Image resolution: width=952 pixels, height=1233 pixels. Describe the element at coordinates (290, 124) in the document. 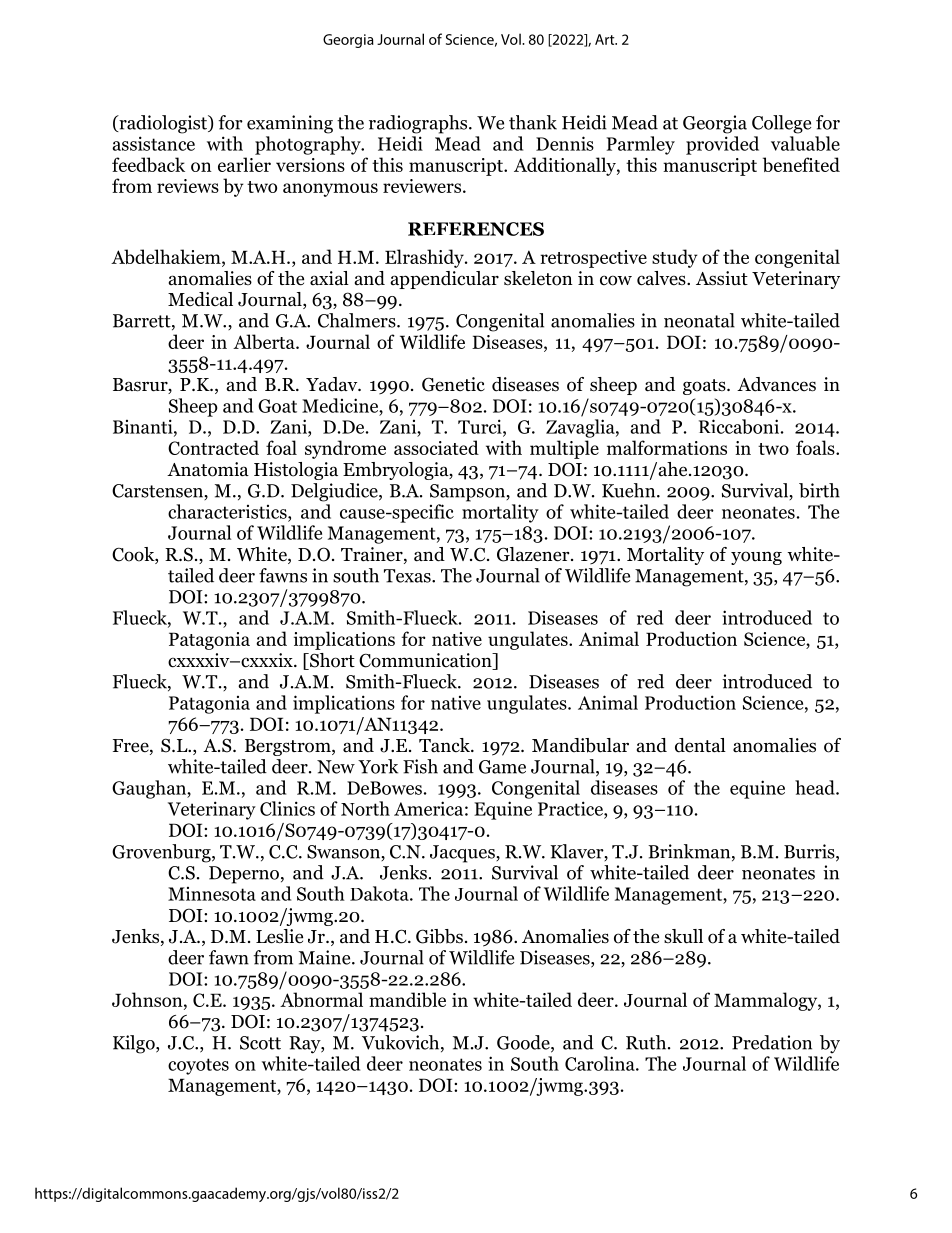

I see `examining` at that location.
